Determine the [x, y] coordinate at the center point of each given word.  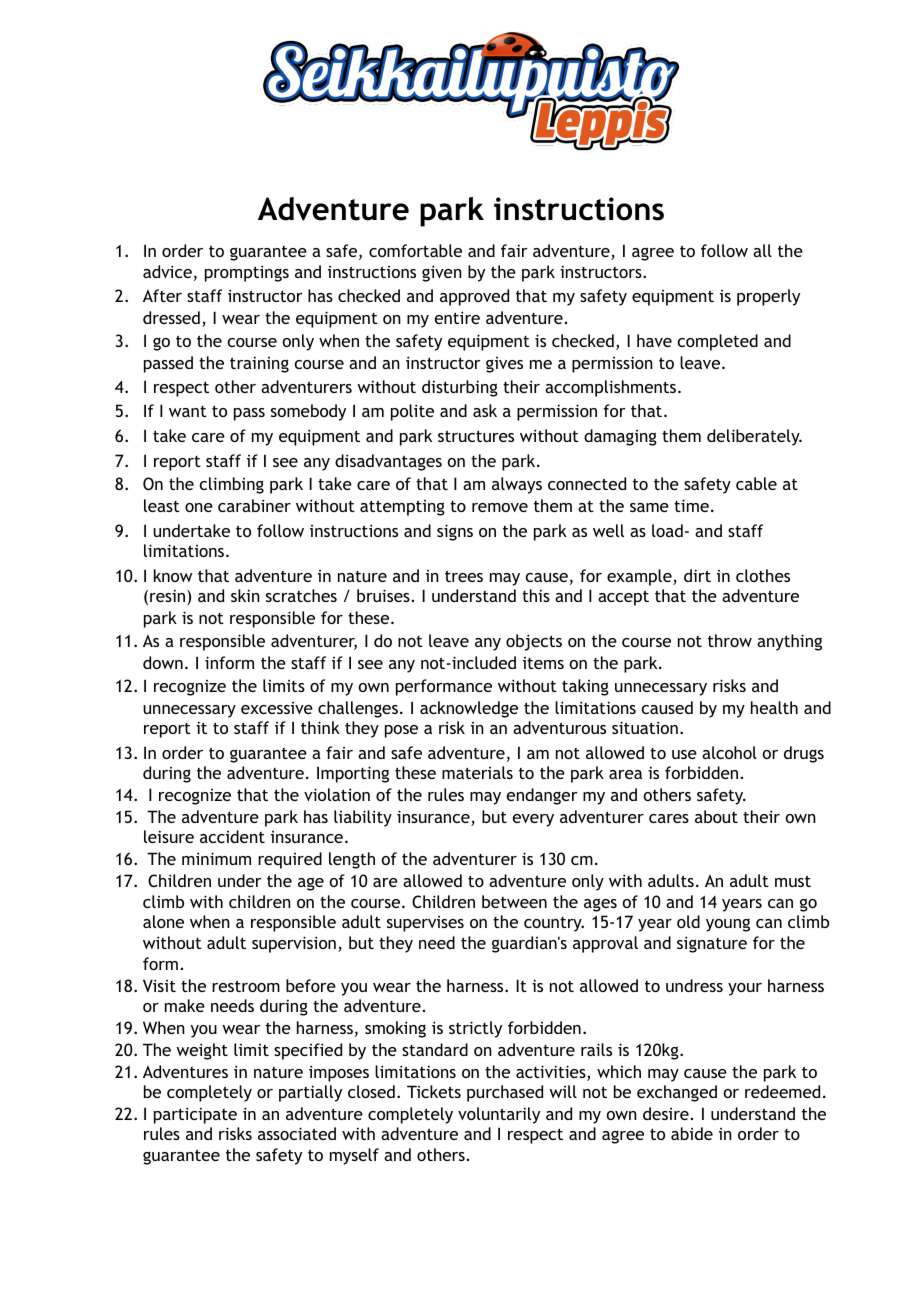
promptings [247, 273]
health [774, 707]
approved [474, 297]
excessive [277, 708]
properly [768, 297]
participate [195, 1115]
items [543, 663]
